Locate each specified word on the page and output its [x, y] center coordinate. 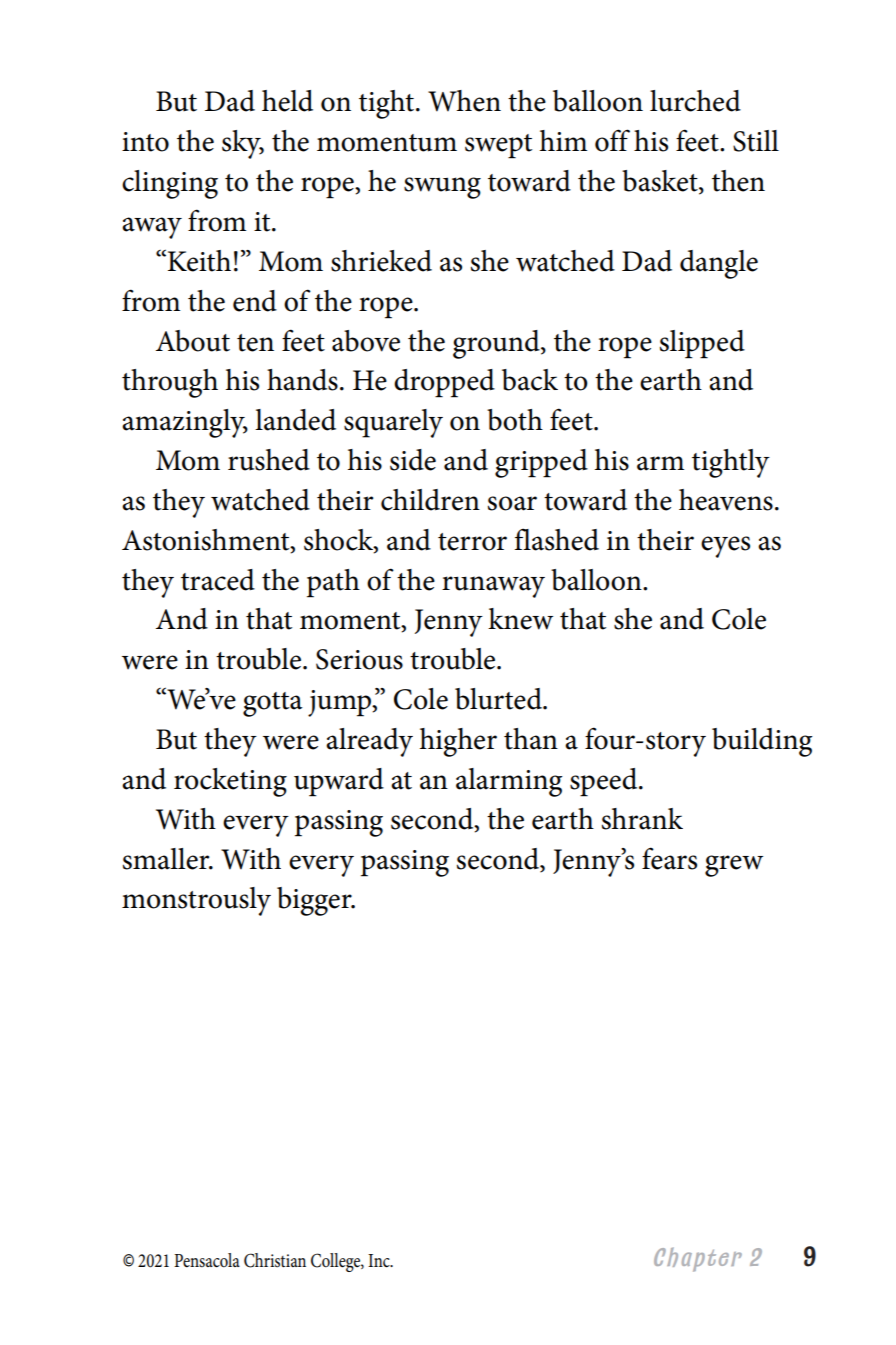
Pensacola [207, 1260]
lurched [695, 101]
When [464, 101]
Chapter [698, 1259]
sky [242, 144]
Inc [380, 1261]
